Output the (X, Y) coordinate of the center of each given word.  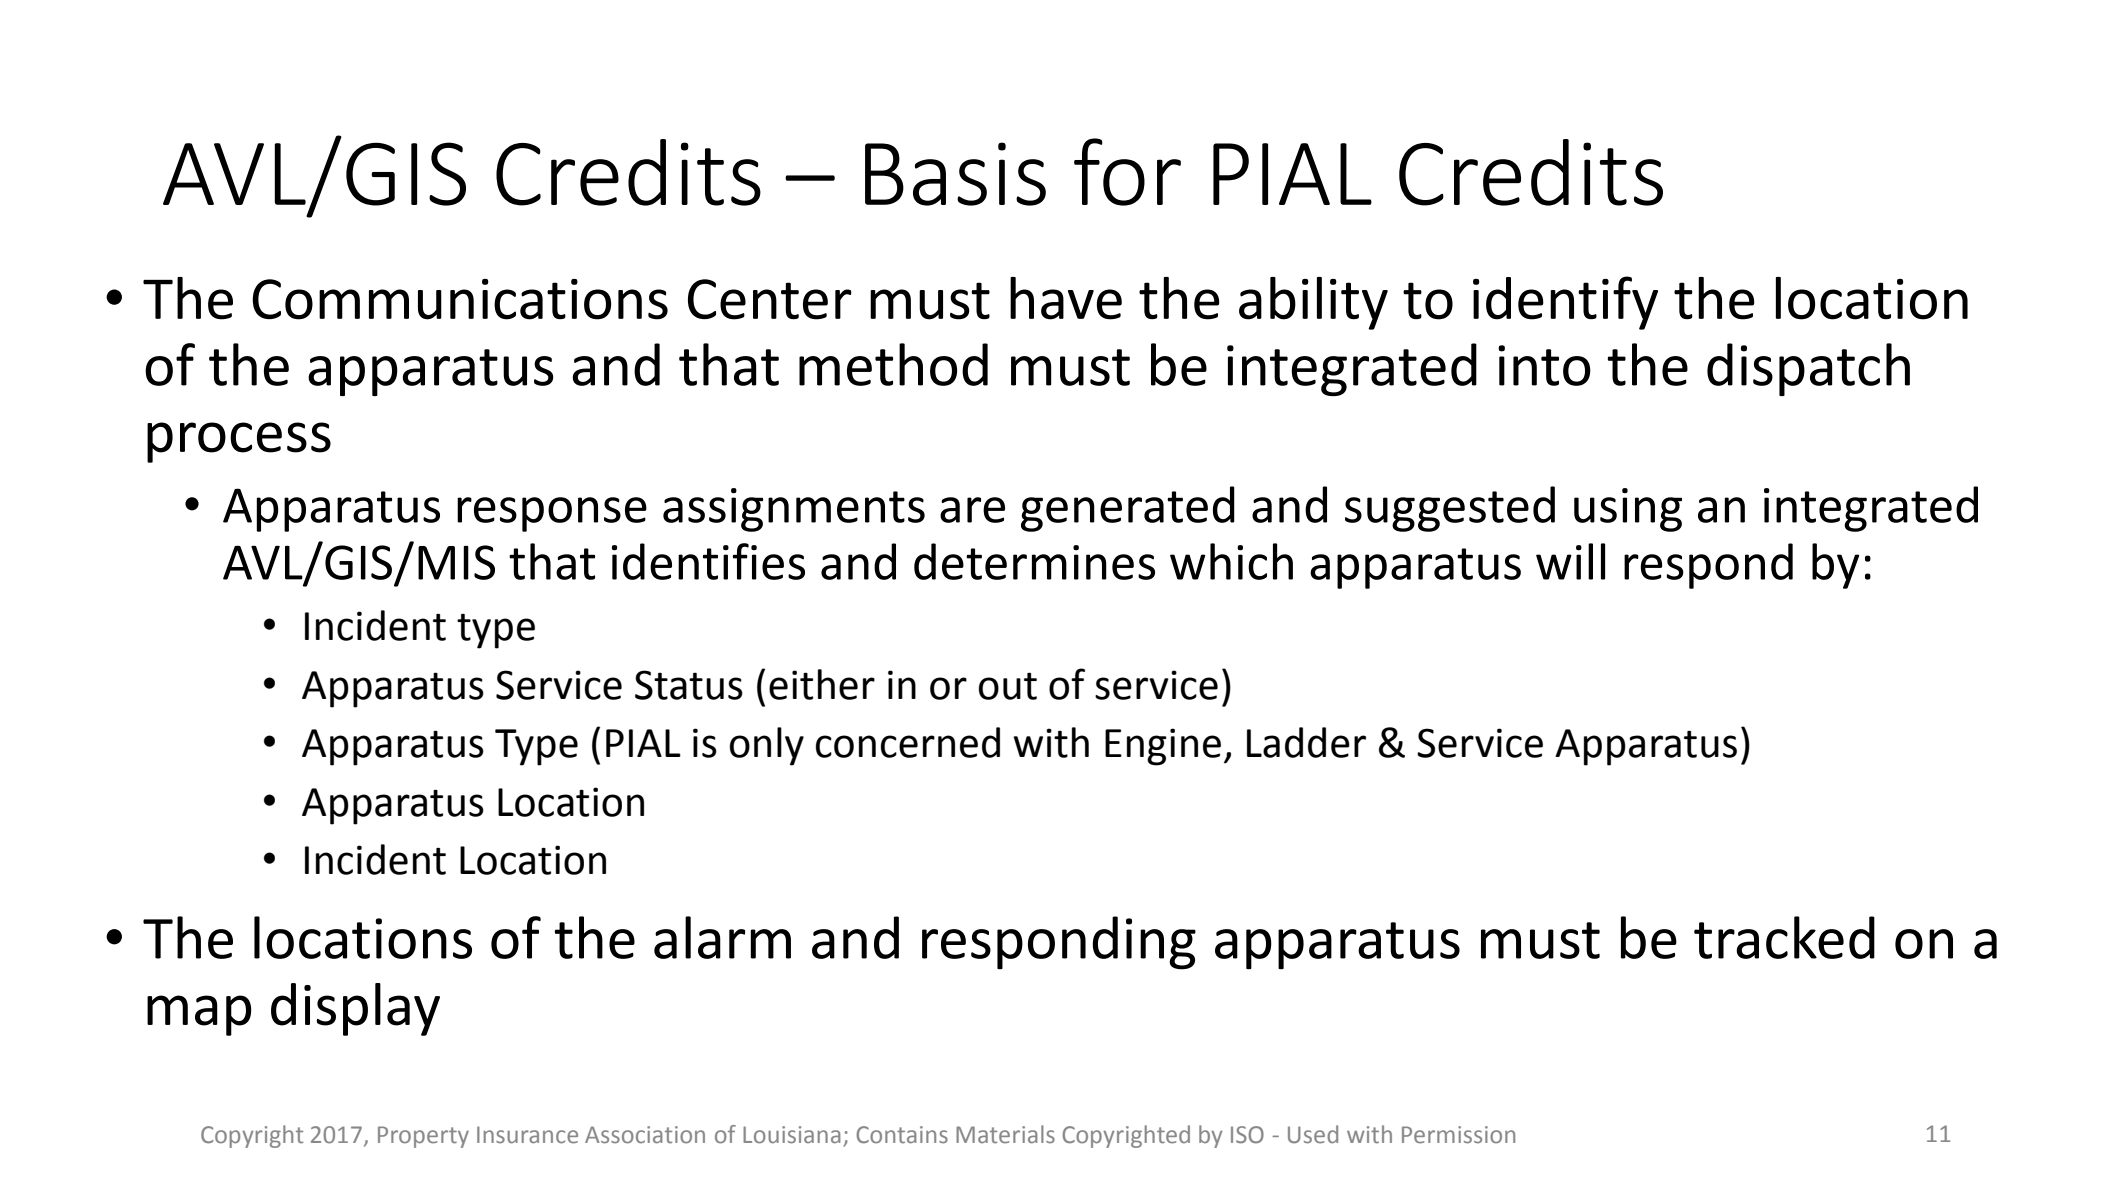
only (767, 746)
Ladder (1306, 742)
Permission (1458, 1135)
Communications (460, 299)
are (972, 510)
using (1628, 510)
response (552, 514)
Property (423, 1137)
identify (1565, 303)
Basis (955, 174)
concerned (908, 742)
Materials (1005, 1134)
